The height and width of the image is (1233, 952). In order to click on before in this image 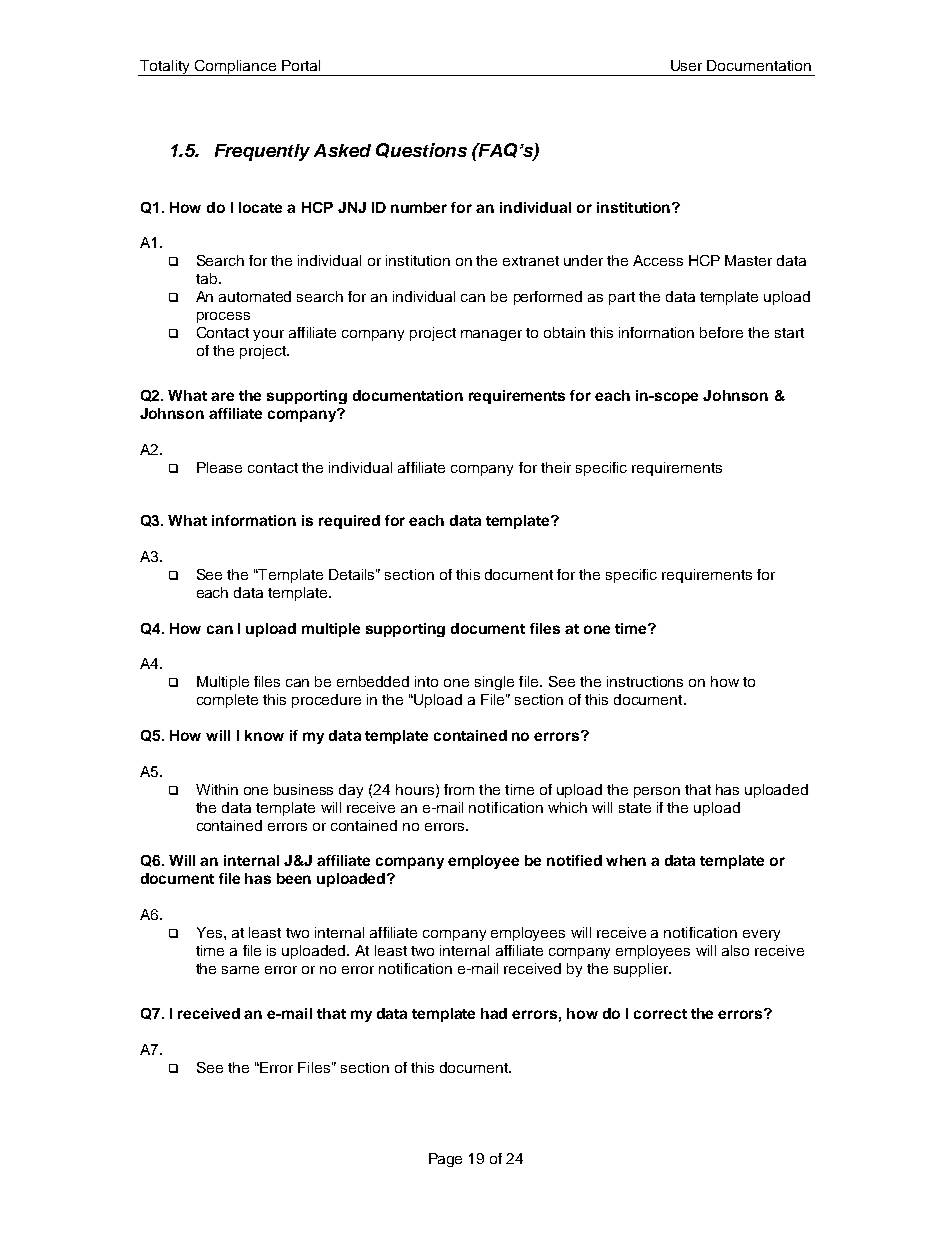, I will do `click(721, 332)`.
